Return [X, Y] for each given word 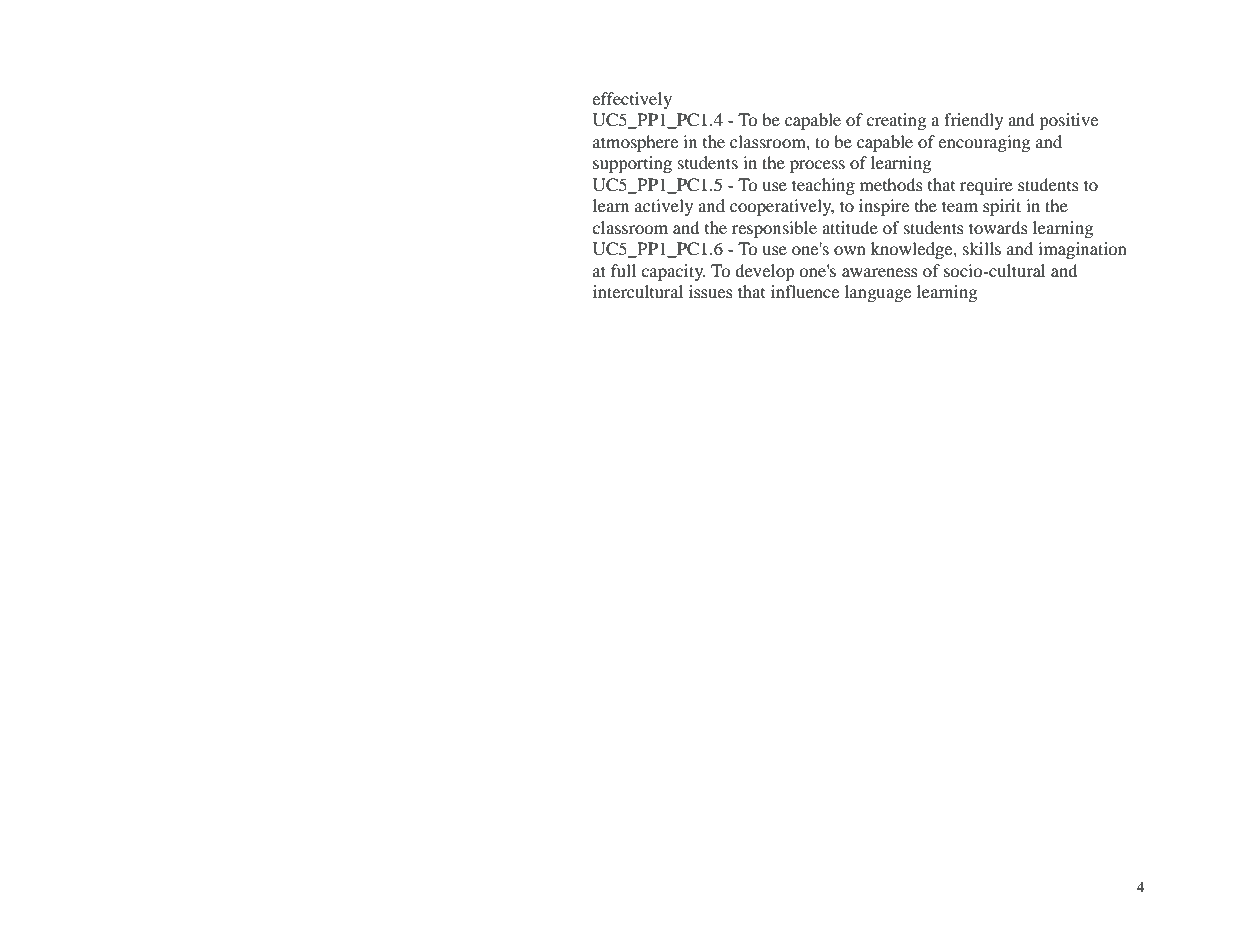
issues [711, 291]
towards [998, 227]
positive [1068, 121]
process [817, 166]
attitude [850, 227]
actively [664, 207]
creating [896, 121]
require [986, 186]
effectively [632, 100]
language [878, 293]
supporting [632, 164]
